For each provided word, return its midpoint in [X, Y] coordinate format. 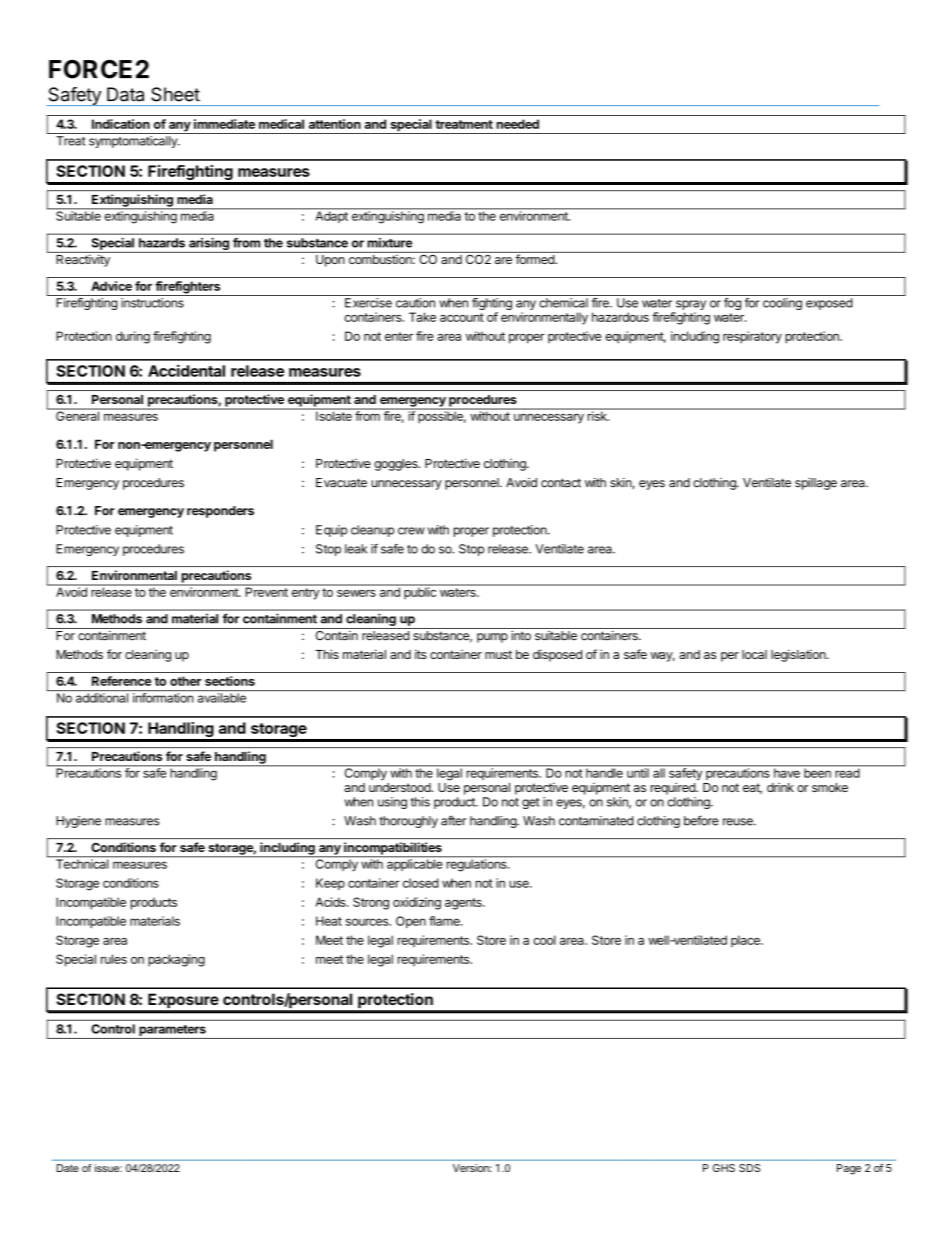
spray [691, 305]
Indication [121, 124]
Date [68, 1168]
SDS [749, 1168]
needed [517, 124]
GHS [724, 1168]
